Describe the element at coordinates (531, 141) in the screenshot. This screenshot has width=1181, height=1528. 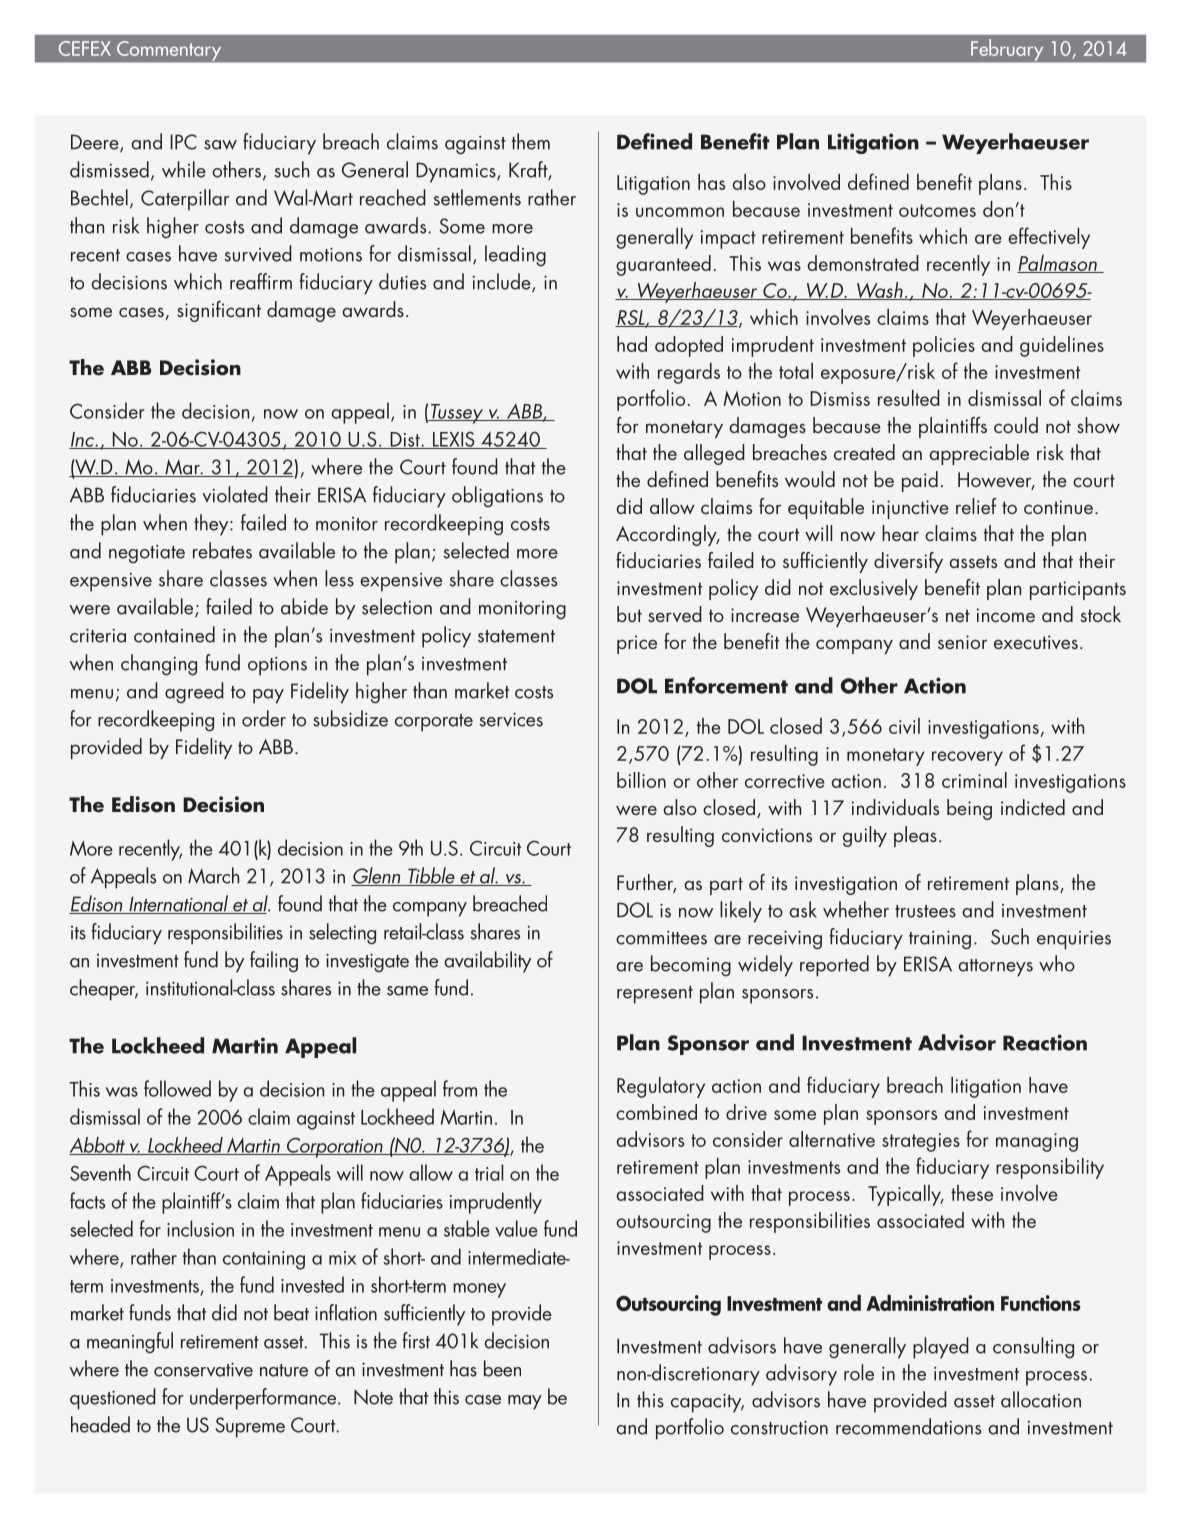
I see `them` at that location.
